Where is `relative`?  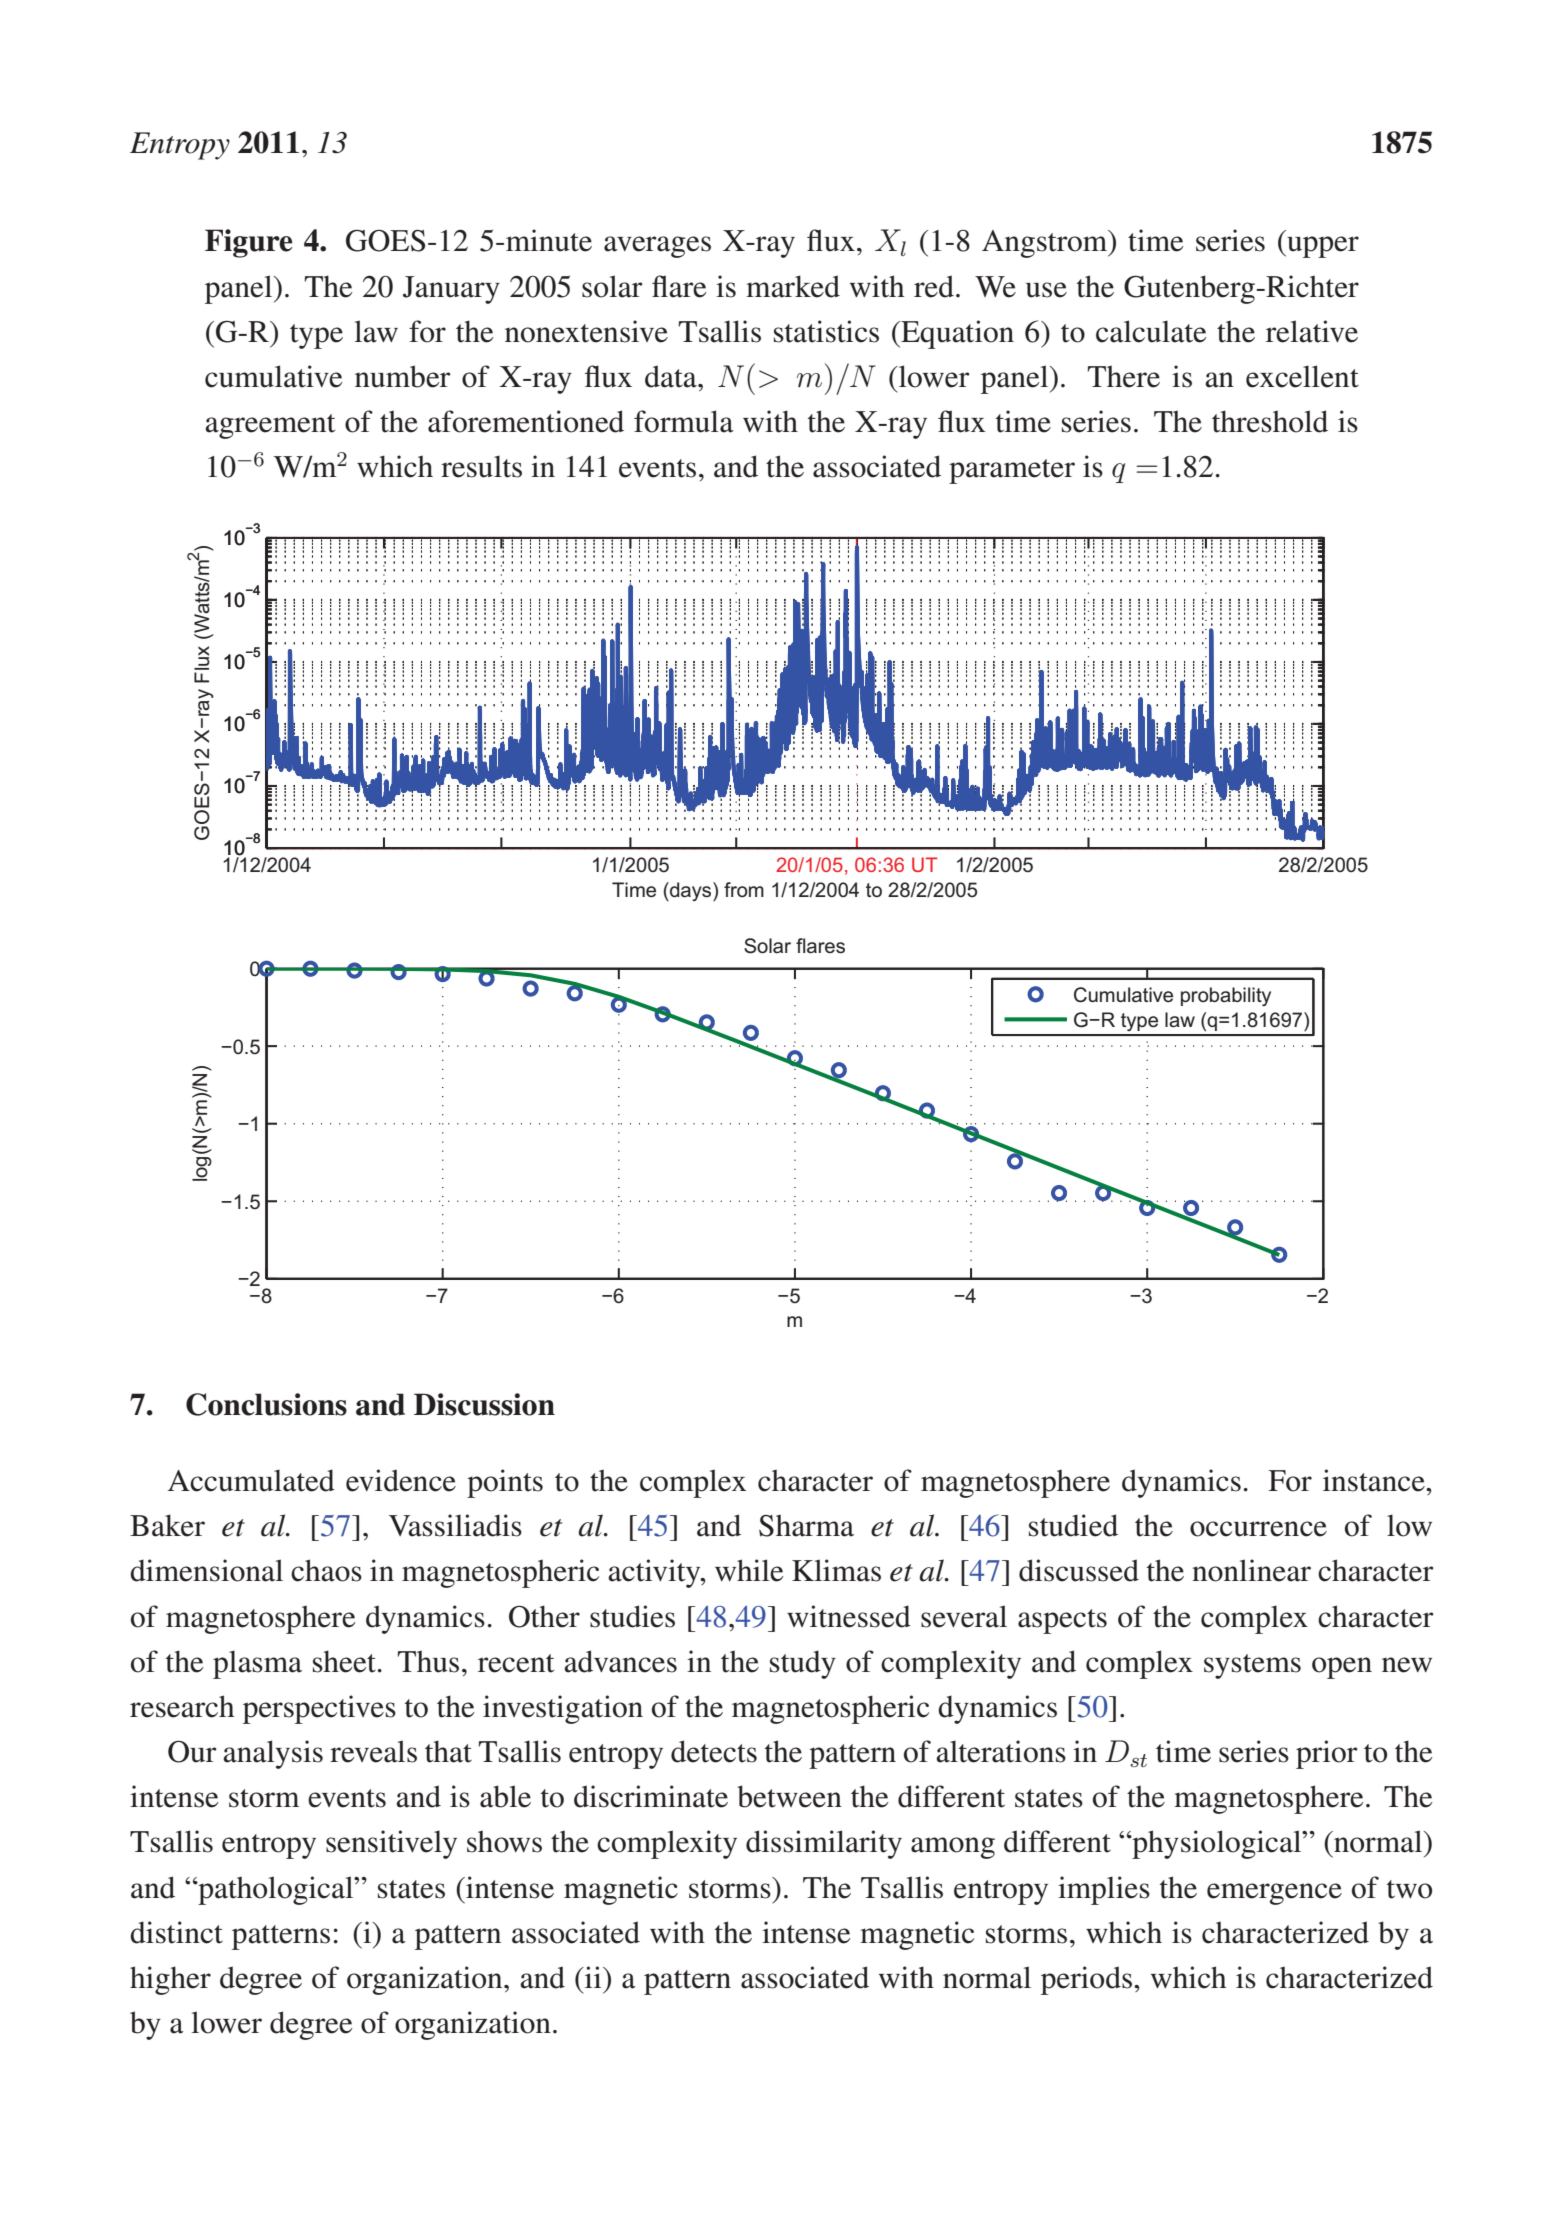
relative is located at coordinates (1312, 331).
